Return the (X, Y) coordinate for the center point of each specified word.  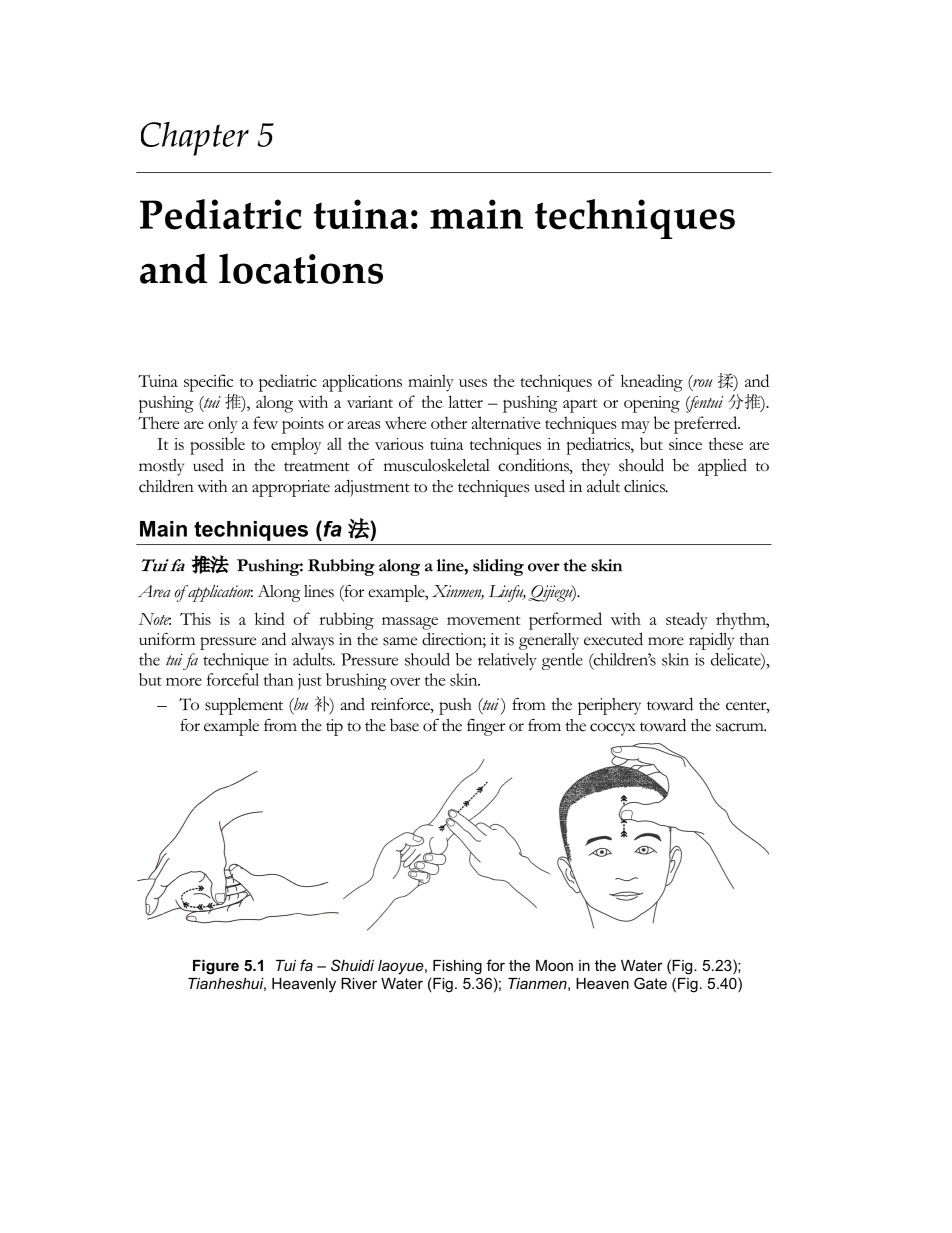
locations (301, 268)
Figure (216, 967)
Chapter (195, 139)
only (223, 425)
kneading (652, 383)
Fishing (457, 967)
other (449, 422)
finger (486, 727)
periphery (609, 706)
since (685, 444)
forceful (233, 679)
